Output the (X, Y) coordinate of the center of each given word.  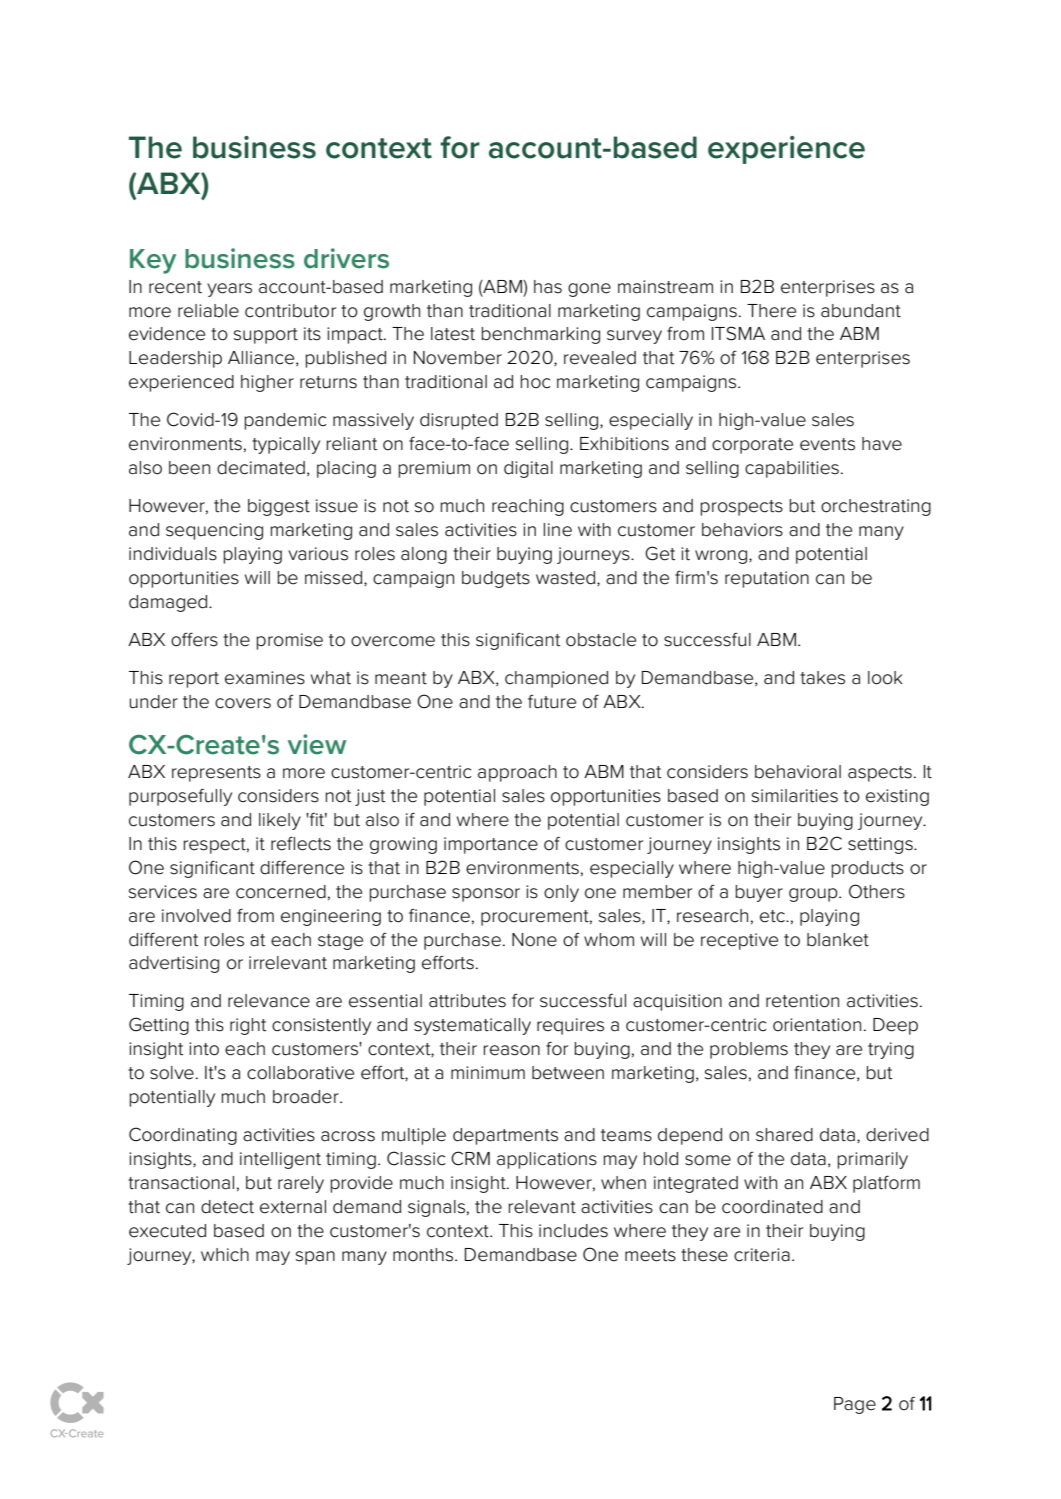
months (424, 1255)
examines (265, 678)
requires (570, 1026)
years (229, 290)
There (771, 311)
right (248, 1026)
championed (556, 679)
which (225, 1255)
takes (822, 678)
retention (802, 1001)
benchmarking (540, 335)
